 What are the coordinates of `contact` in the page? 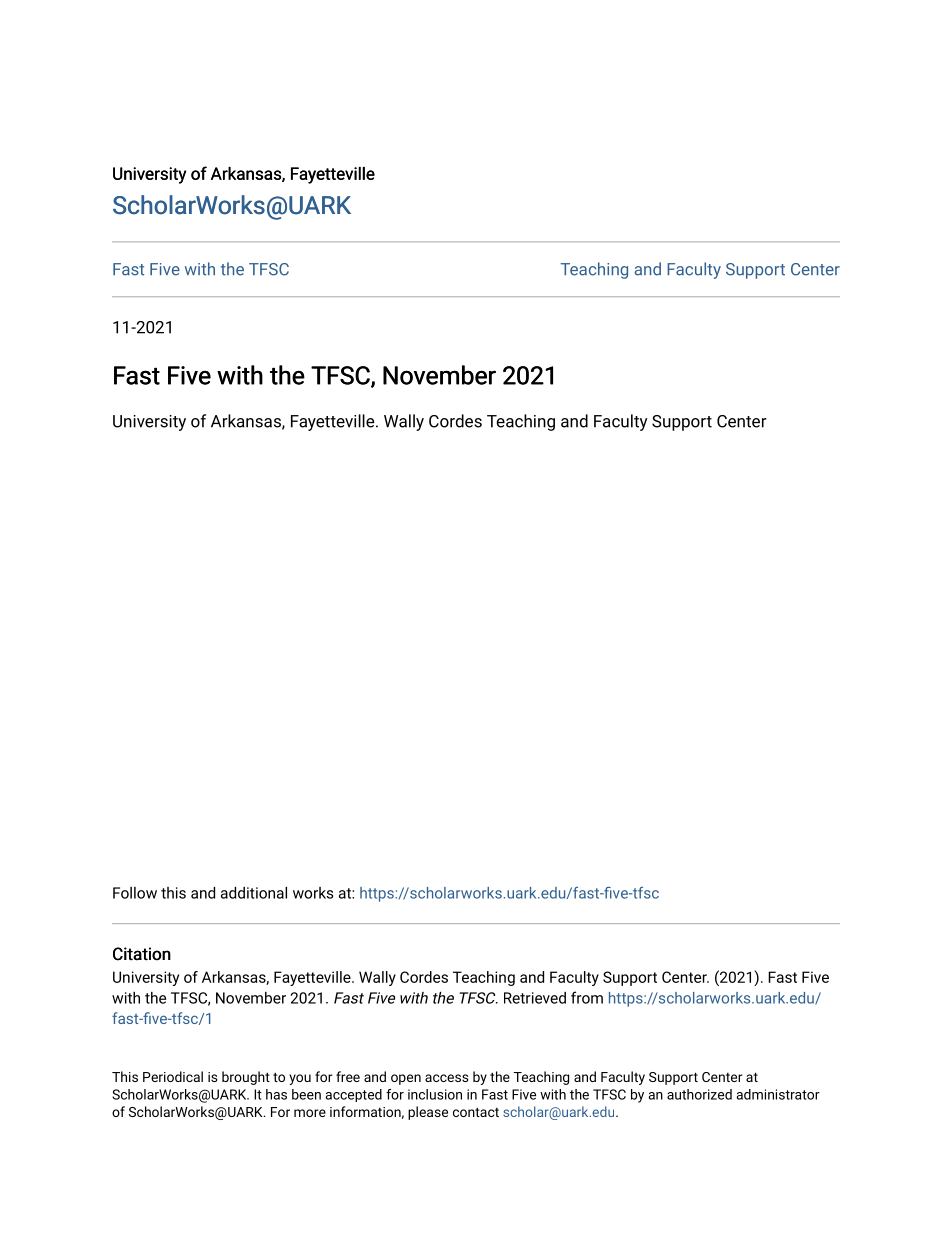 It's located at (476, 1112).
